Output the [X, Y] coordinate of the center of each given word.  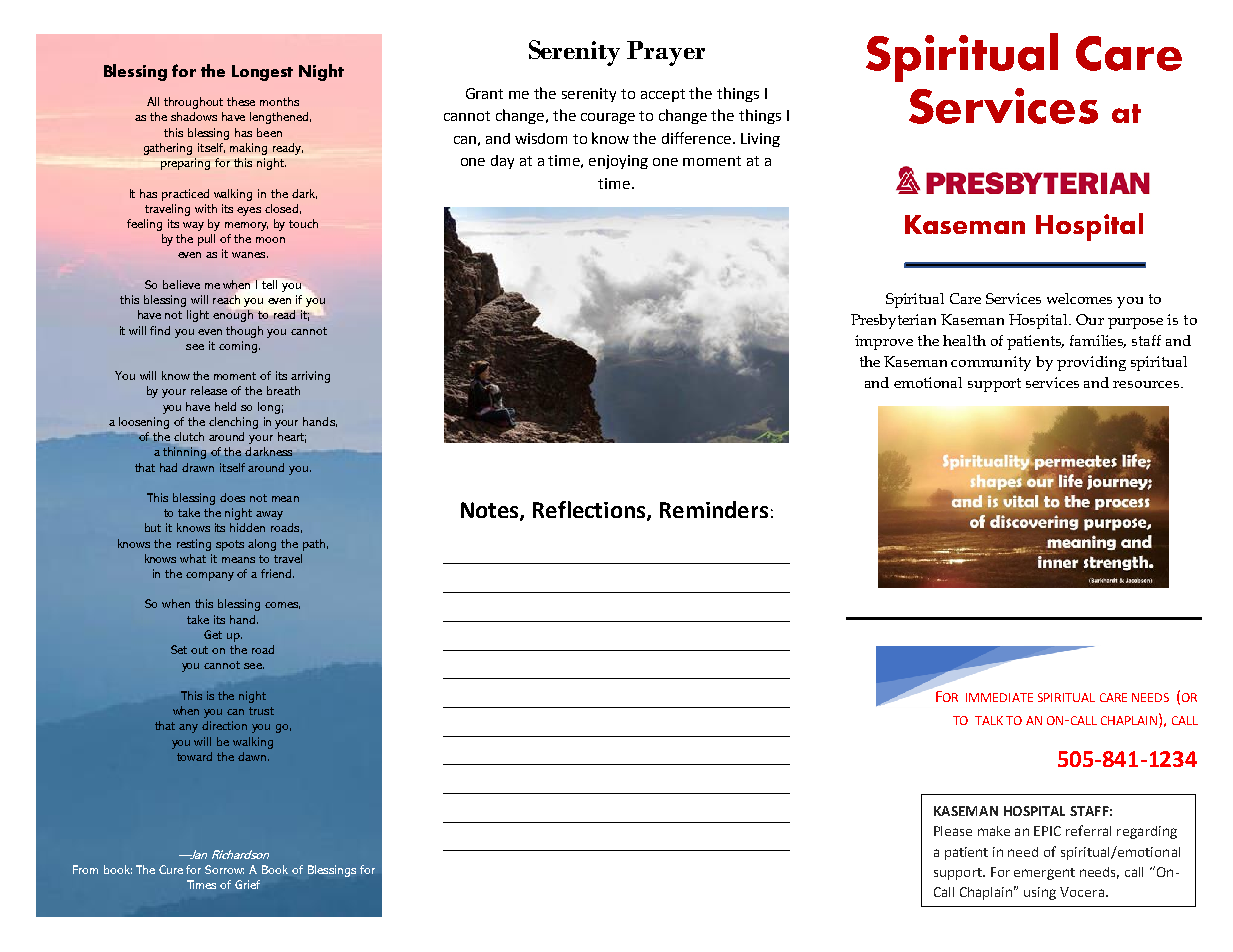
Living [760, 140]
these [241, 101]
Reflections [590, 511]
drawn [198, 467]
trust [261, 711]
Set [179, 649]
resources [1146, 384]
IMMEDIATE [999, 697]
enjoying [618, 162]
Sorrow [224, 869]
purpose [1135, 323]
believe [181, 284]
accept [663, 95]
